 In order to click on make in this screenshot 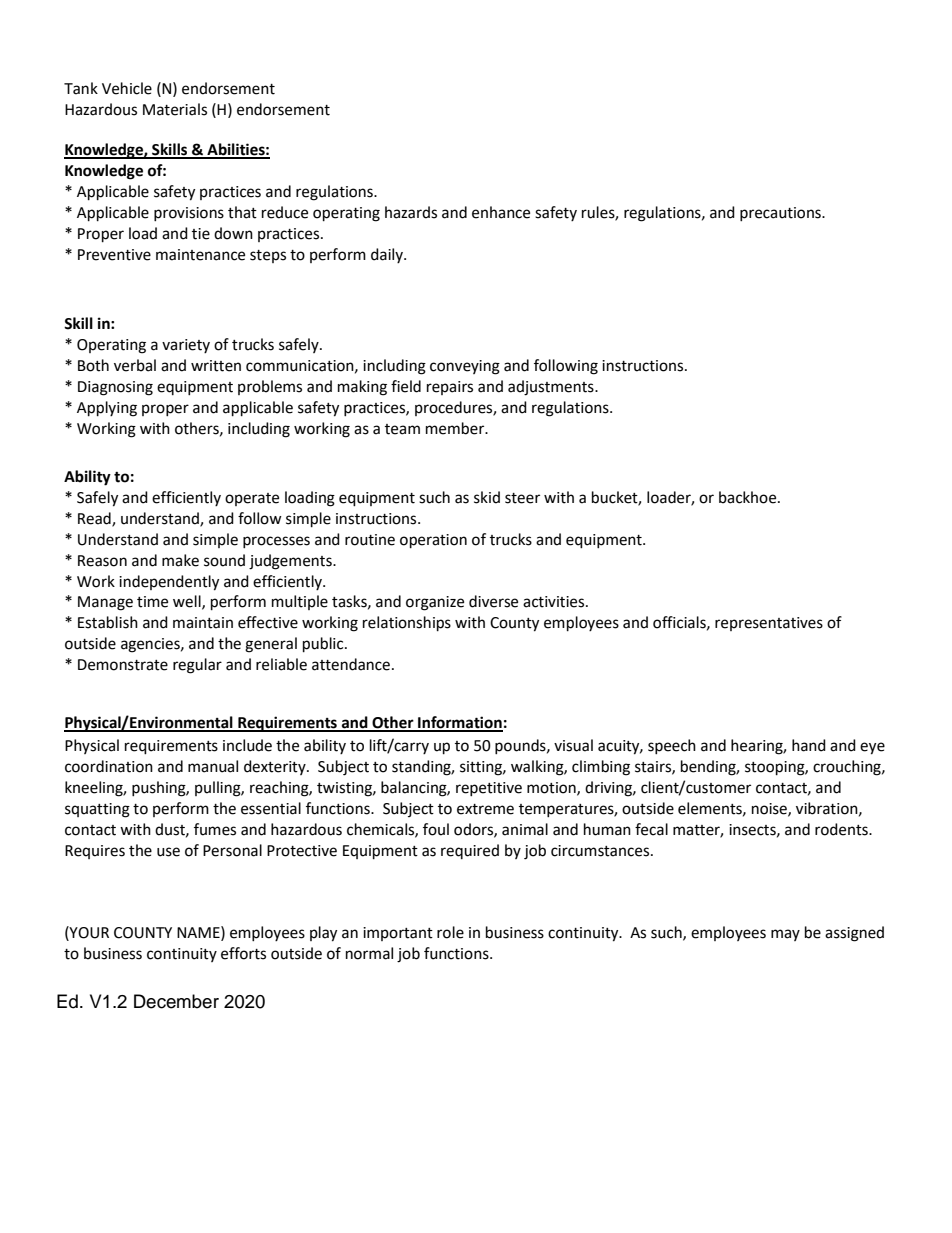, I will do `click(180, 560)`.
